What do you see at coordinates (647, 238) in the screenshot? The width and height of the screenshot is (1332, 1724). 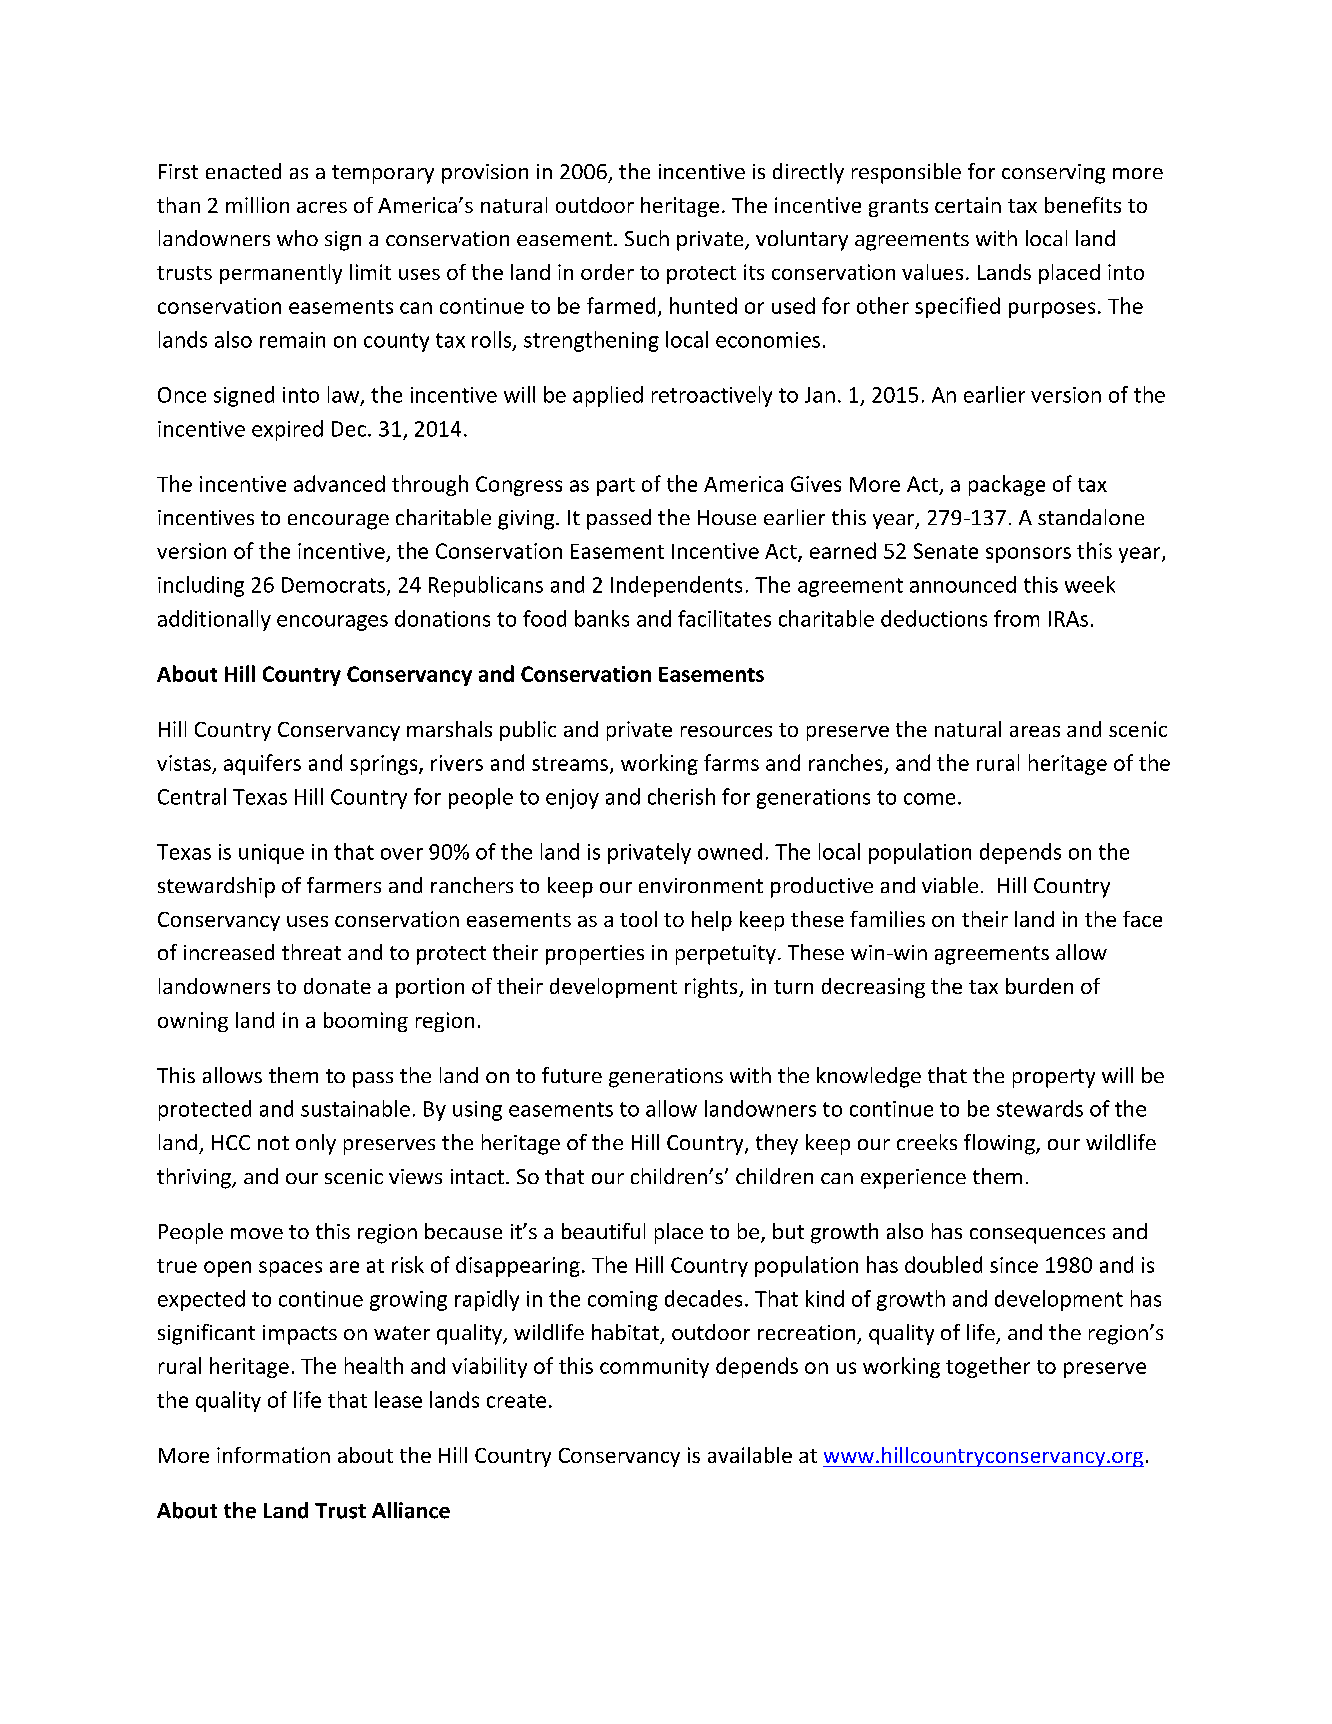 I see `Such` at bounding box center [647, 238].
